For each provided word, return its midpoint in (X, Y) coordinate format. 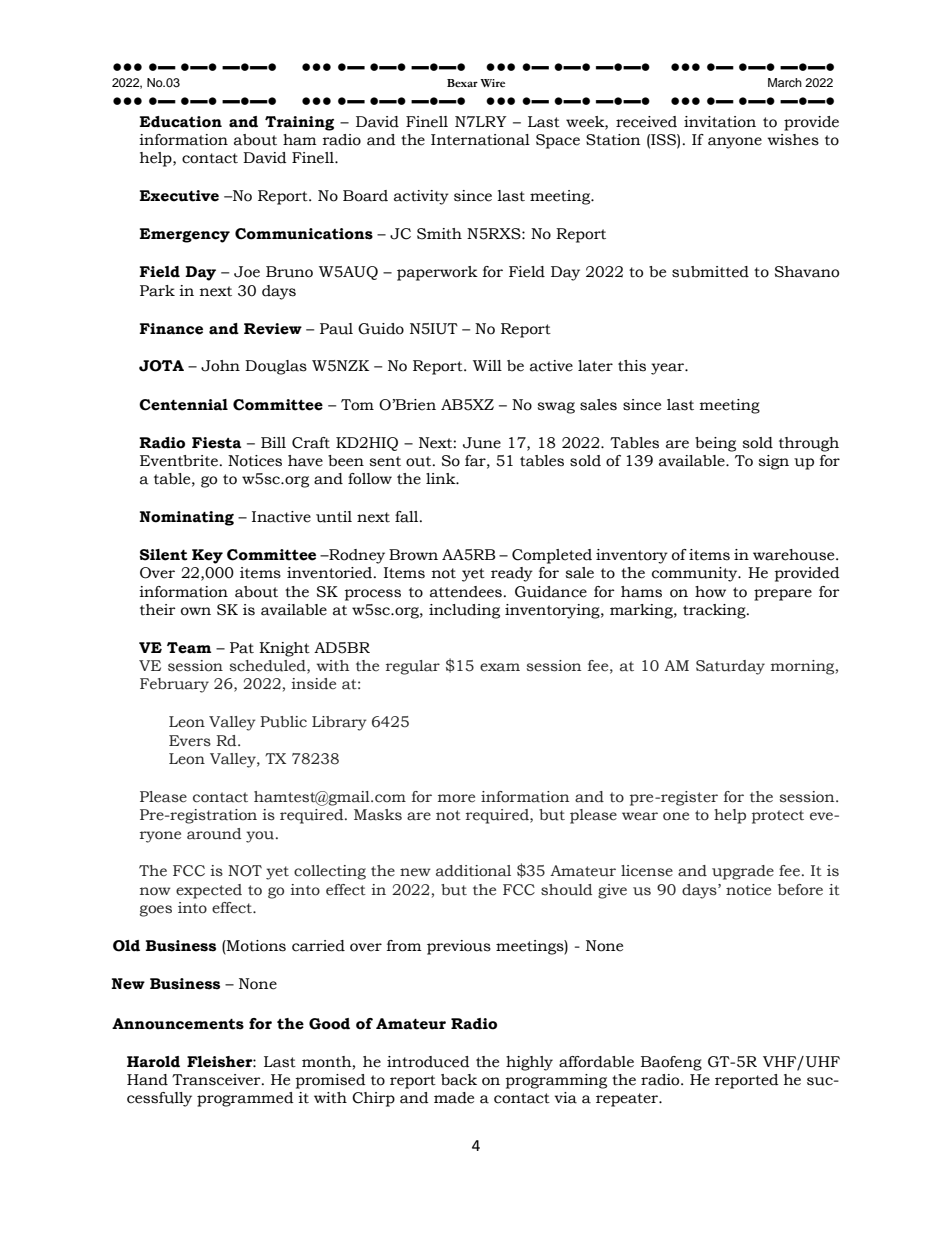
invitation (720, 122)
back (459, 1080)
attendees (466, 592)
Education (180, 122)
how (710, 592)
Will (487, 365)
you (260, 837)
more (456, 798)
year (668, 369)
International (480, 140)
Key (207, 556)
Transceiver (217, 1080)
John (220, 366)
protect (778, 817)
